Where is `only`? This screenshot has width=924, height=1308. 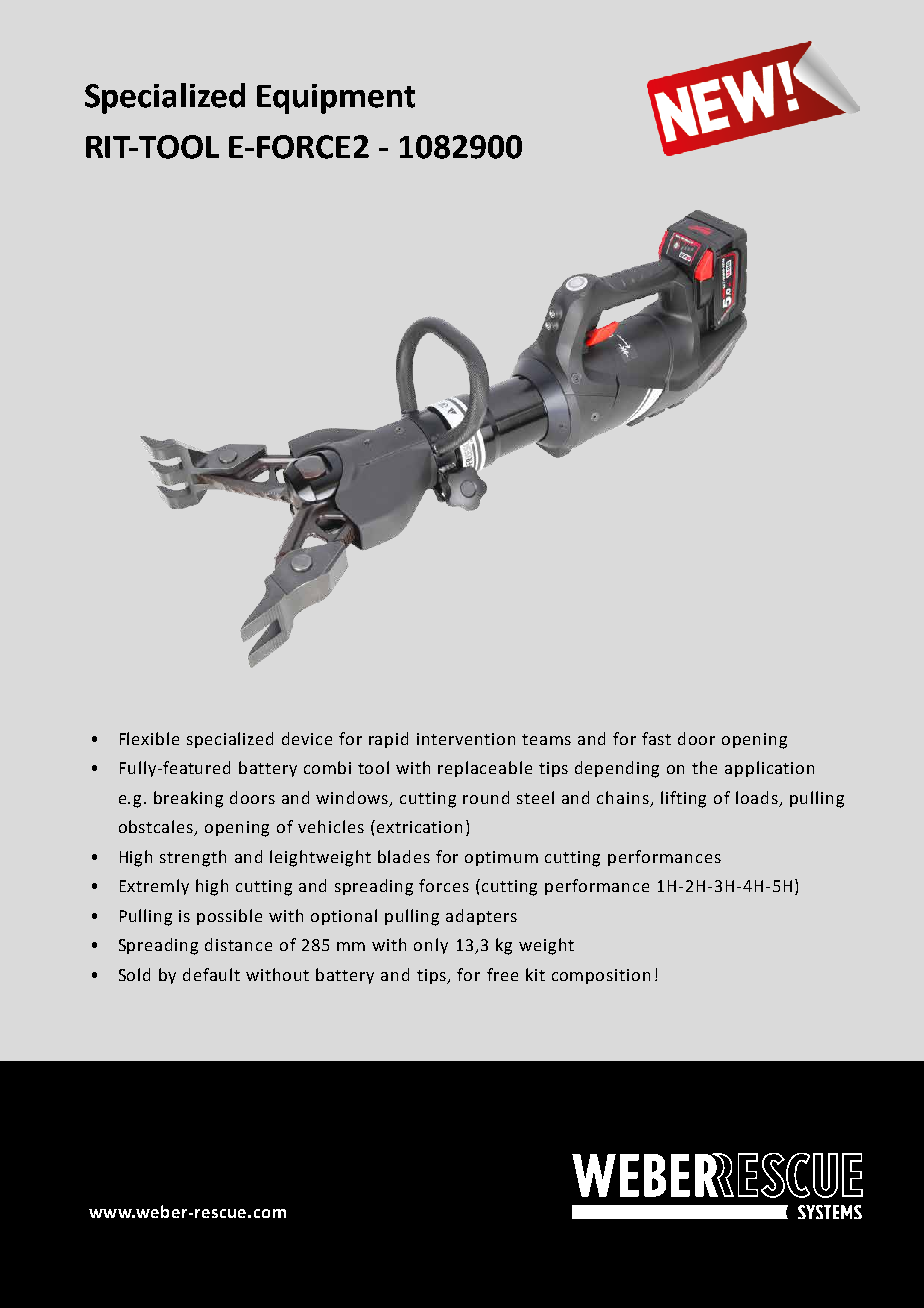
only is located at coordinates (431, 946).
